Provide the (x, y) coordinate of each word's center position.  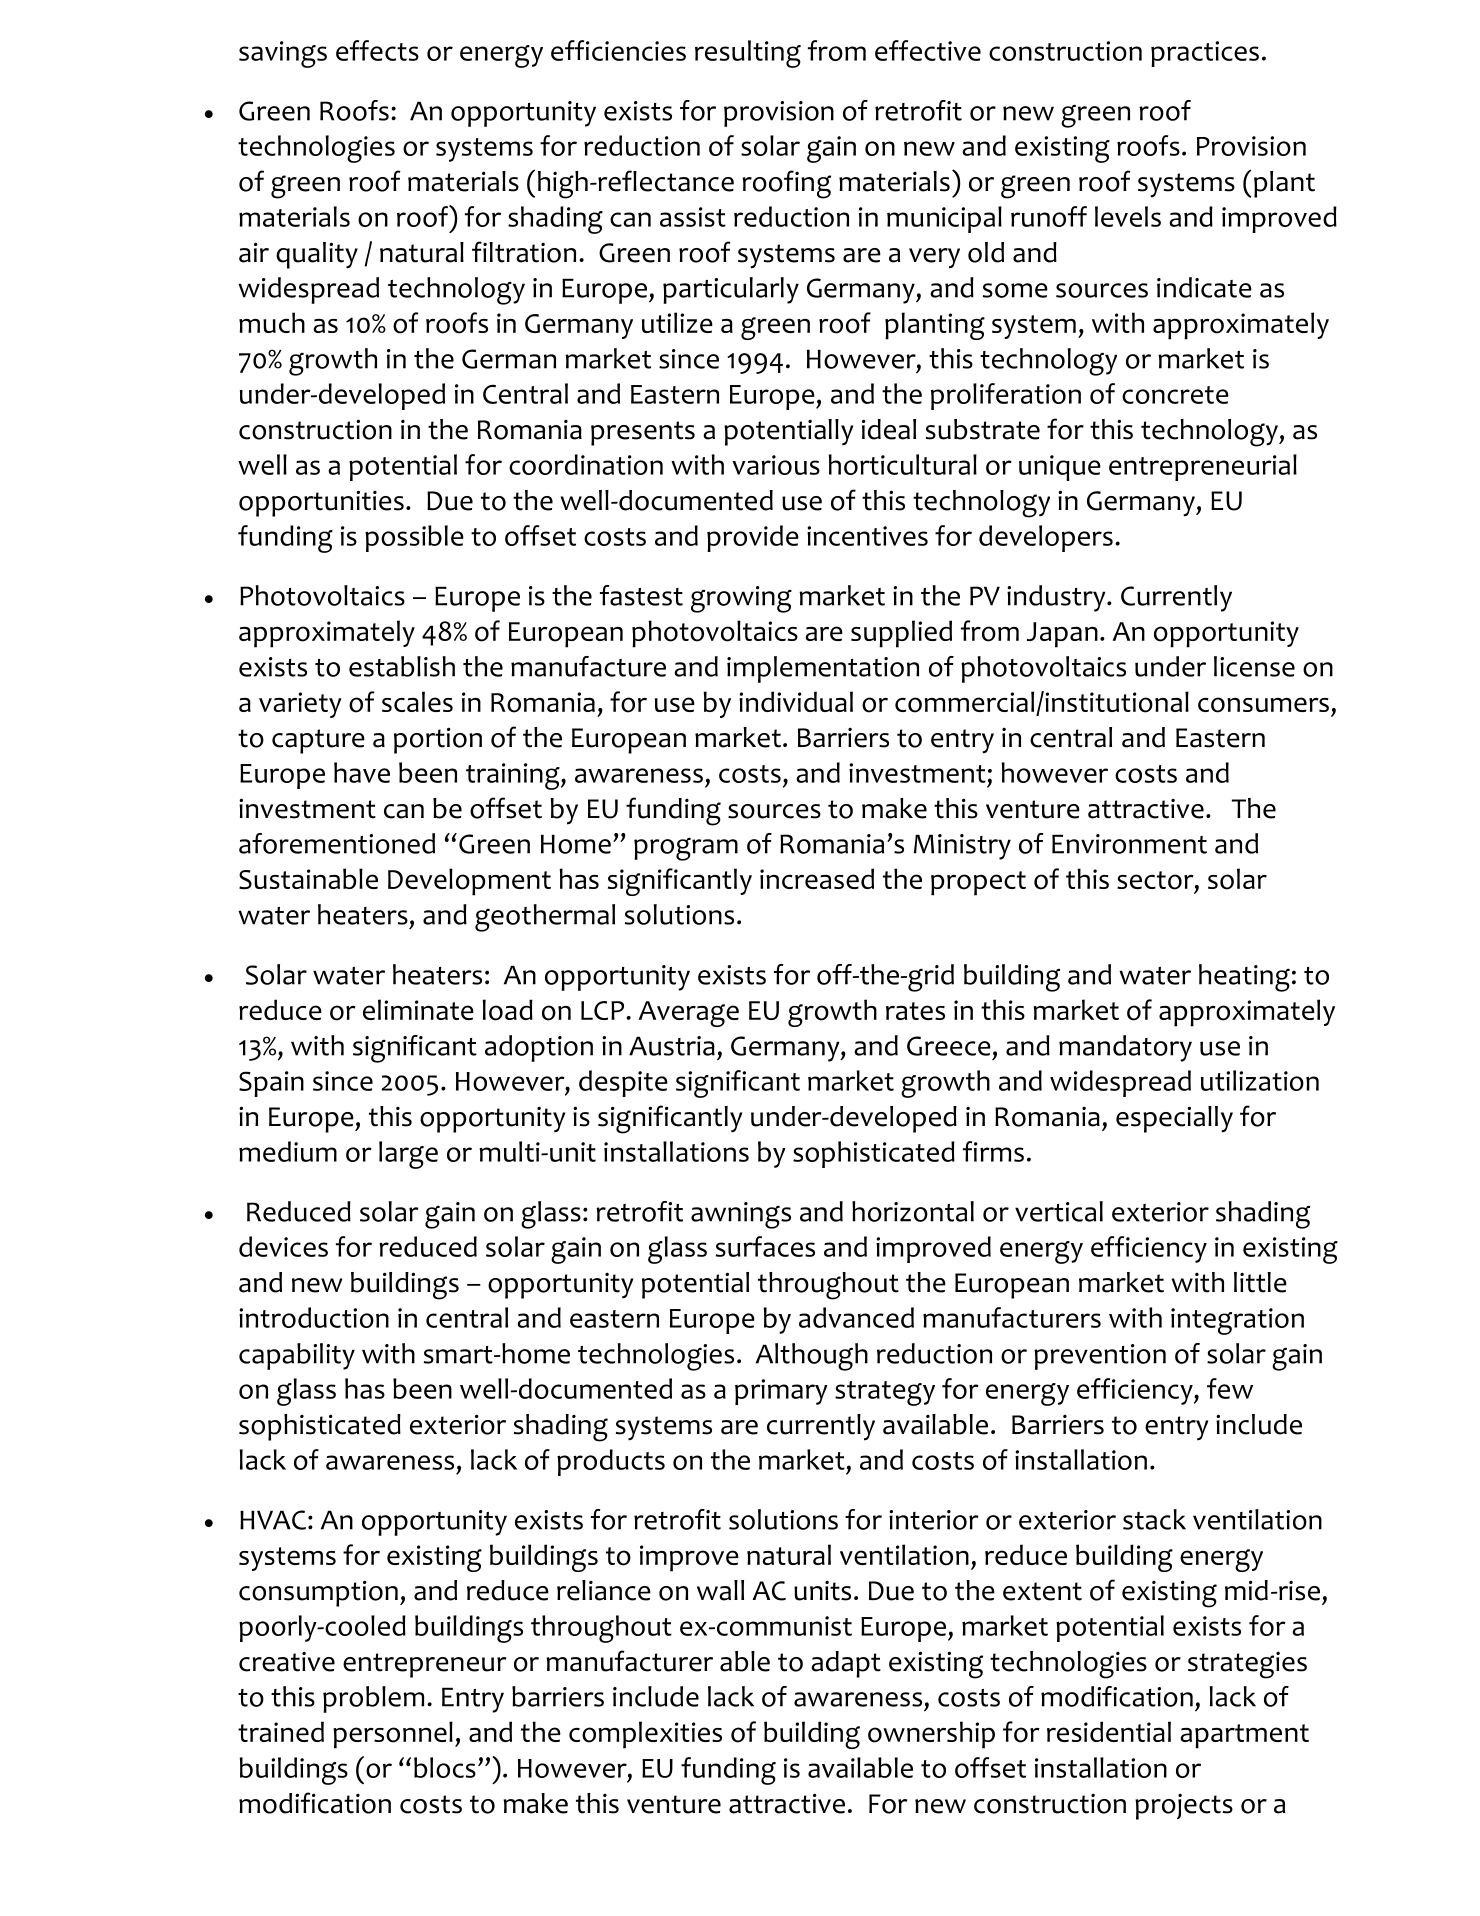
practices (1205, 54)
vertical (1059, 1211)
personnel (393, 1735)
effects (377, 50)
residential (1109, 1731)
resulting (748, 54)
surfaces (765, 1246)
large (408, 1155)
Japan (1062, 635)
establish (402, 666)
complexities (645, 1735)
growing (741, 599)
